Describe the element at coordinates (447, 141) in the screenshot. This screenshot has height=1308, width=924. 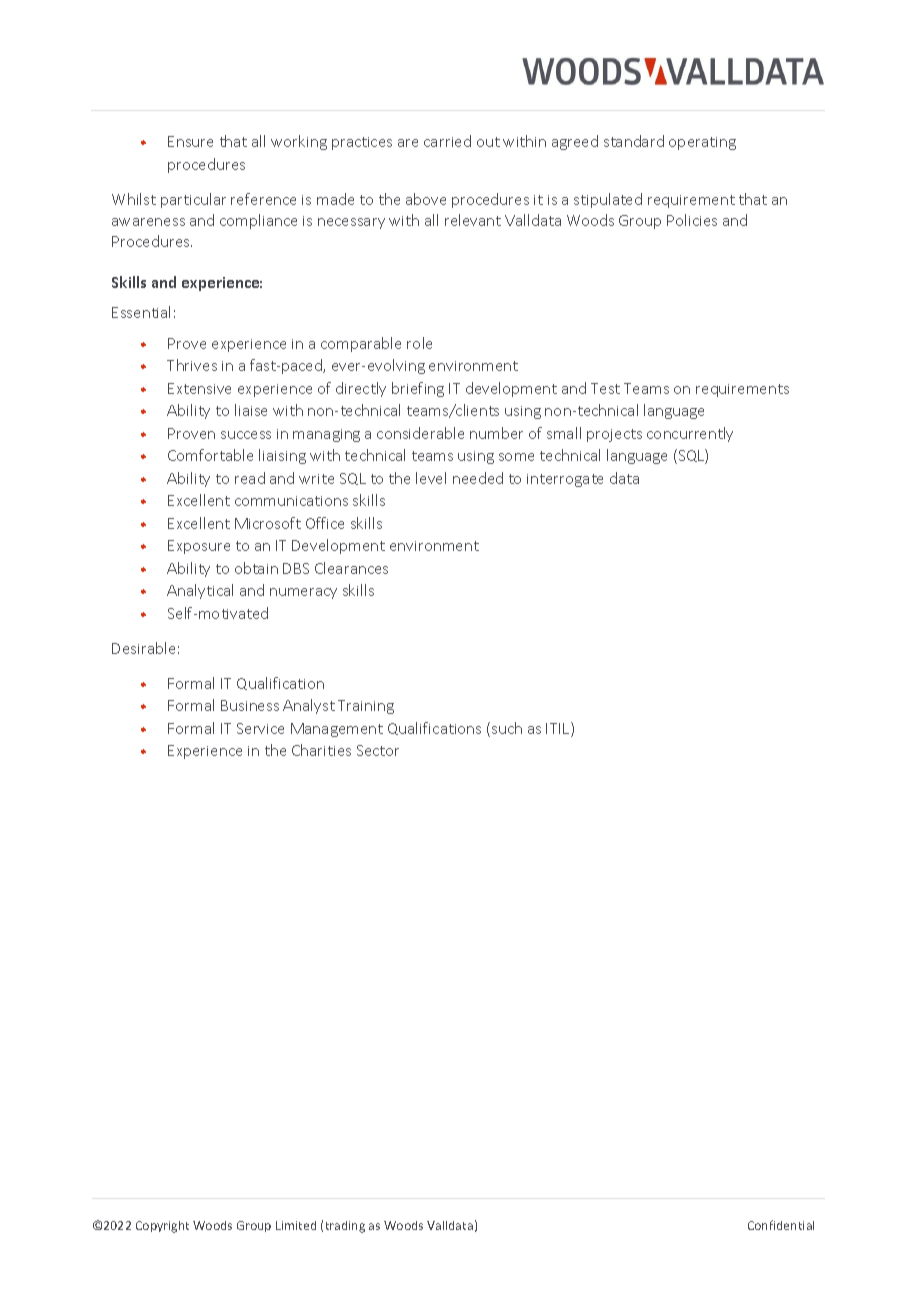
I see `carried` at that location.
